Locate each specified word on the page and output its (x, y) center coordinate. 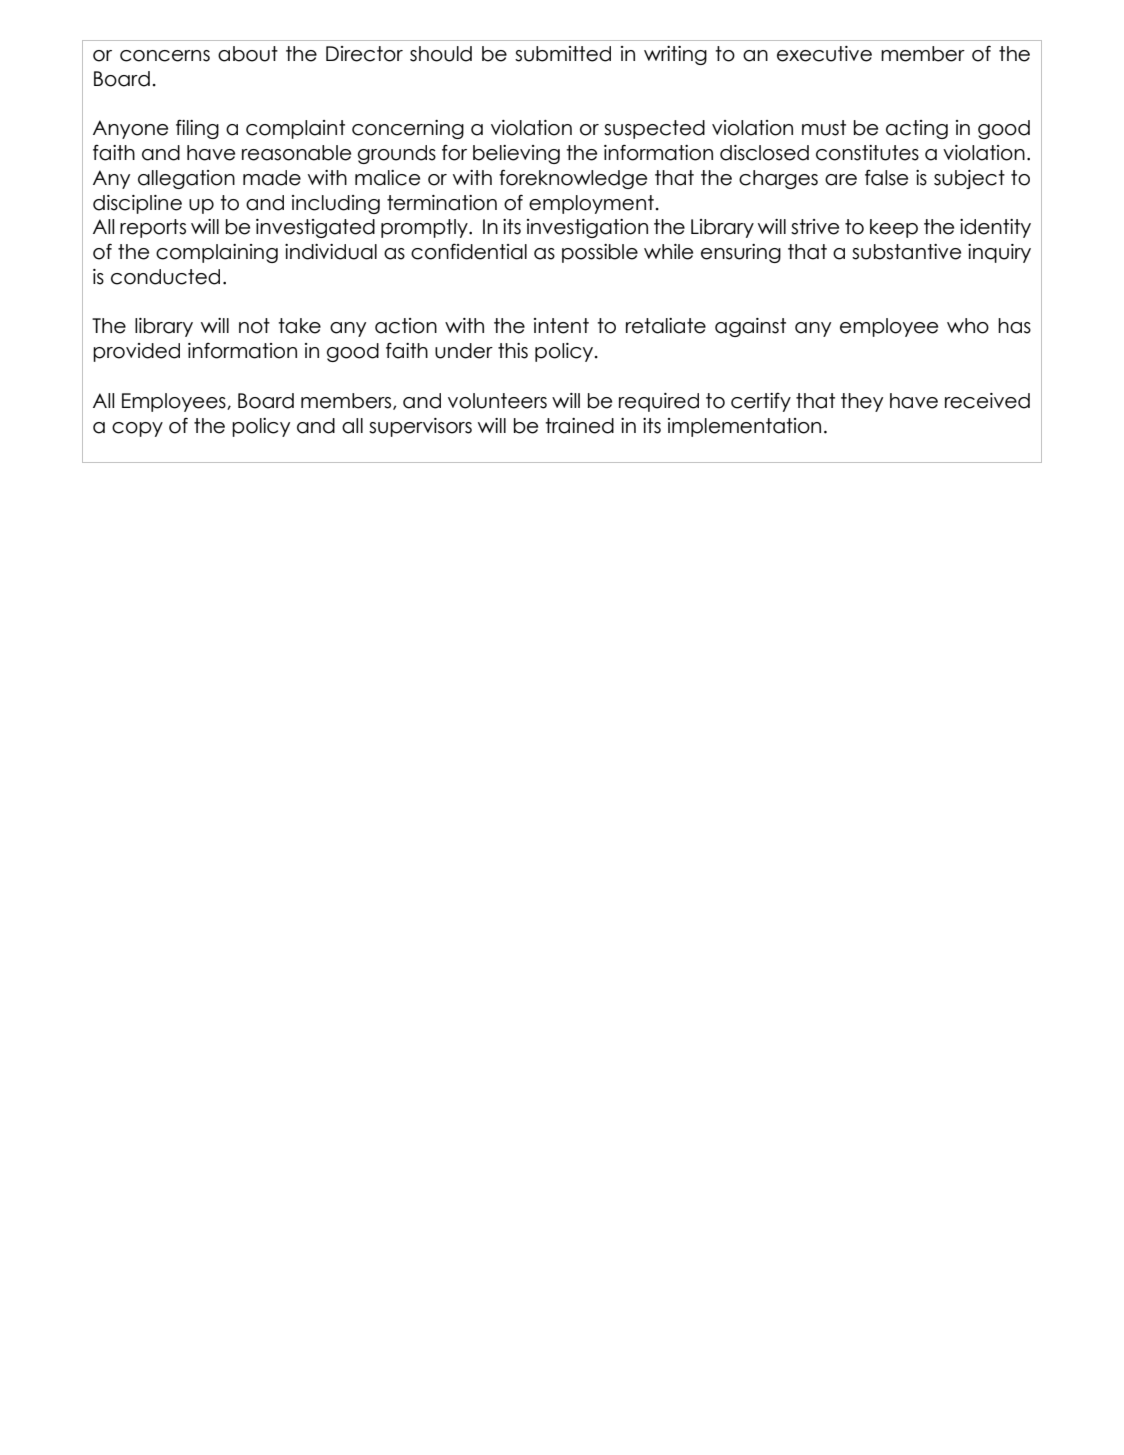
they (862, 402)
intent (561, 326)
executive (824, 54)
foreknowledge (573, 179)
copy (137, 429)
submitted (563, 54)
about (248, 54)
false (886, 177)
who (968, 326)
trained (579, 426)
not (254, 326)
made (272, 178)
